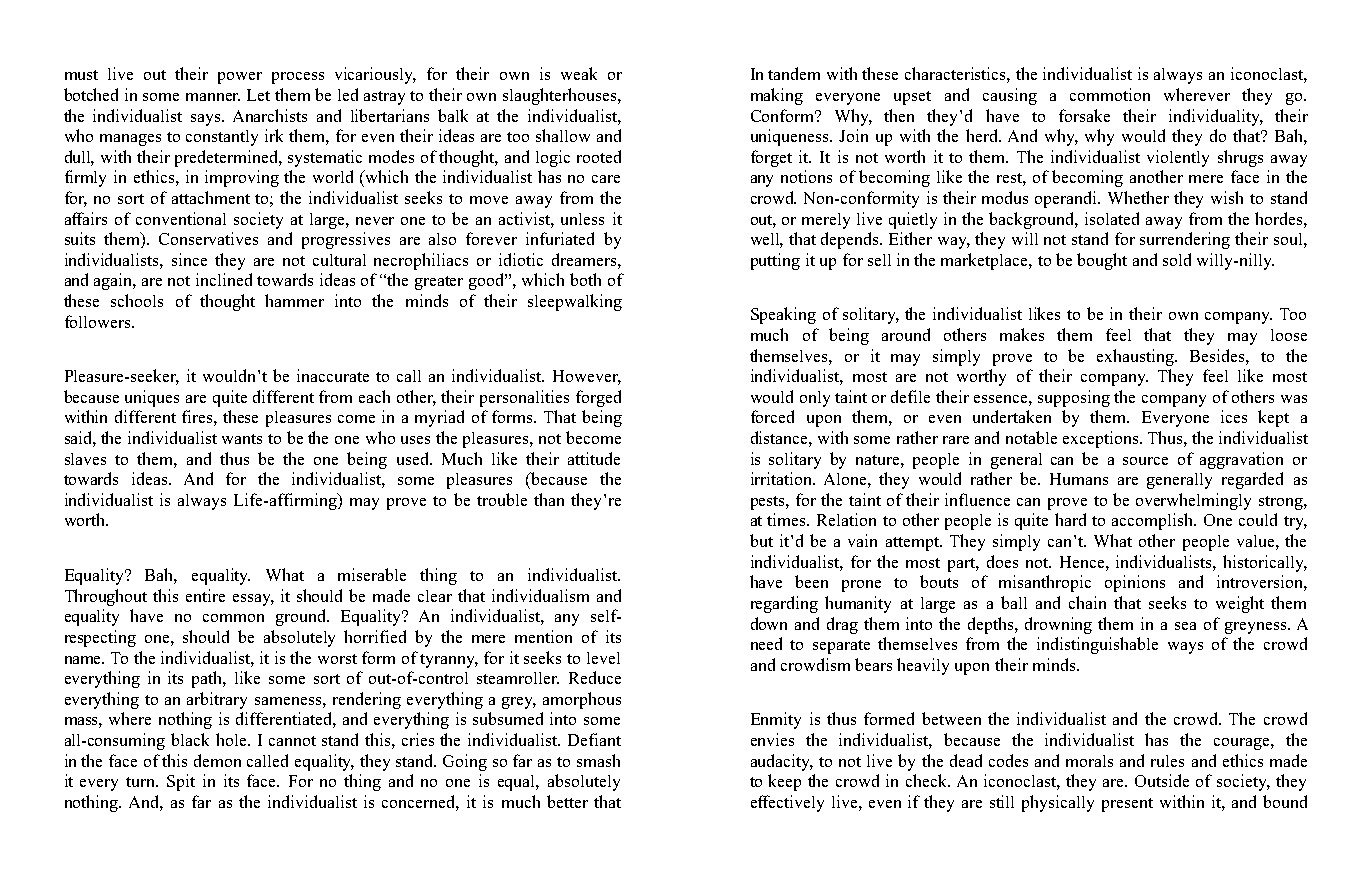  What do you see at coordinates (777, 96) in the screenshot?
I see `making` at bounding box center [777, 96].
